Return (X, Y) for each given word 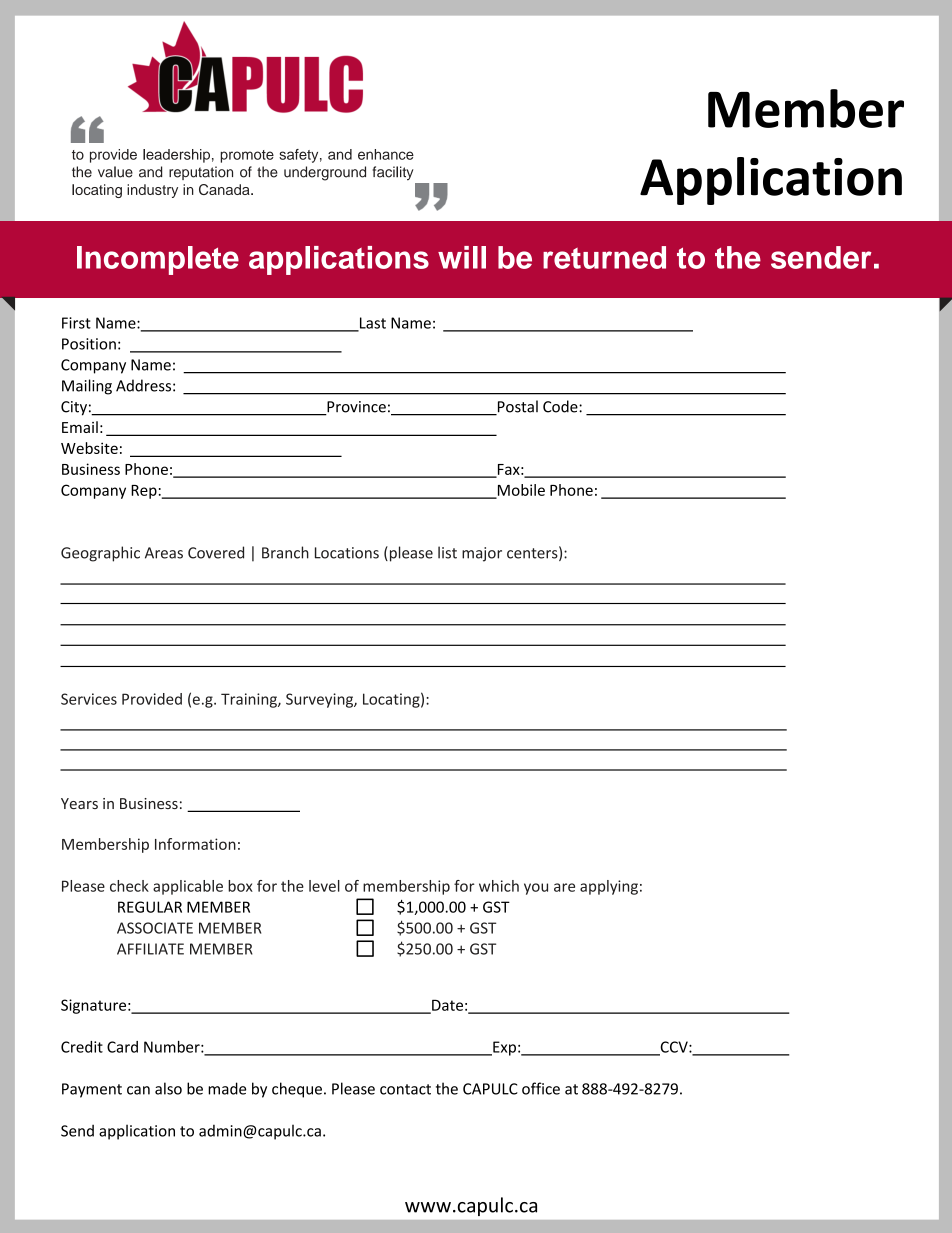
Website (89, 448)
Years (79, 803)
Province (355, 408)
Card (122, 1047)
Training (250, 700)
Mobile (520, 491)
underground (325, 173)
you (536, 889)
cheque (297, 1090)
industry (152, 191)
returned (604, 257)
